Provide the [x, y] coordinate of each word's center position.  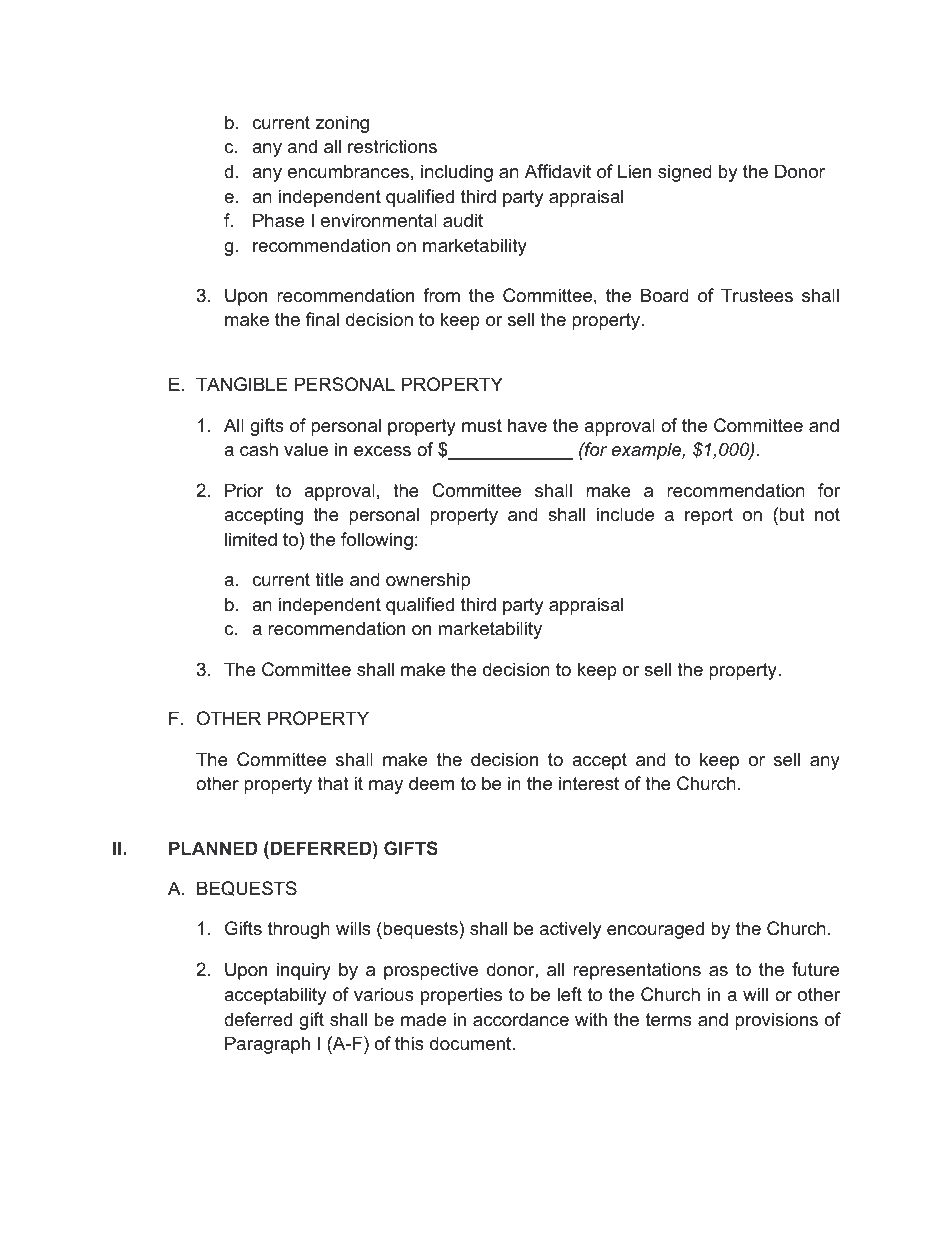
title [329, 579]
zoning [342, 124]
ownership [428, 581]
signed [685, 173]
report [709, 516]
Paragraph [267, 1045]
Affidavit [558, 171]
